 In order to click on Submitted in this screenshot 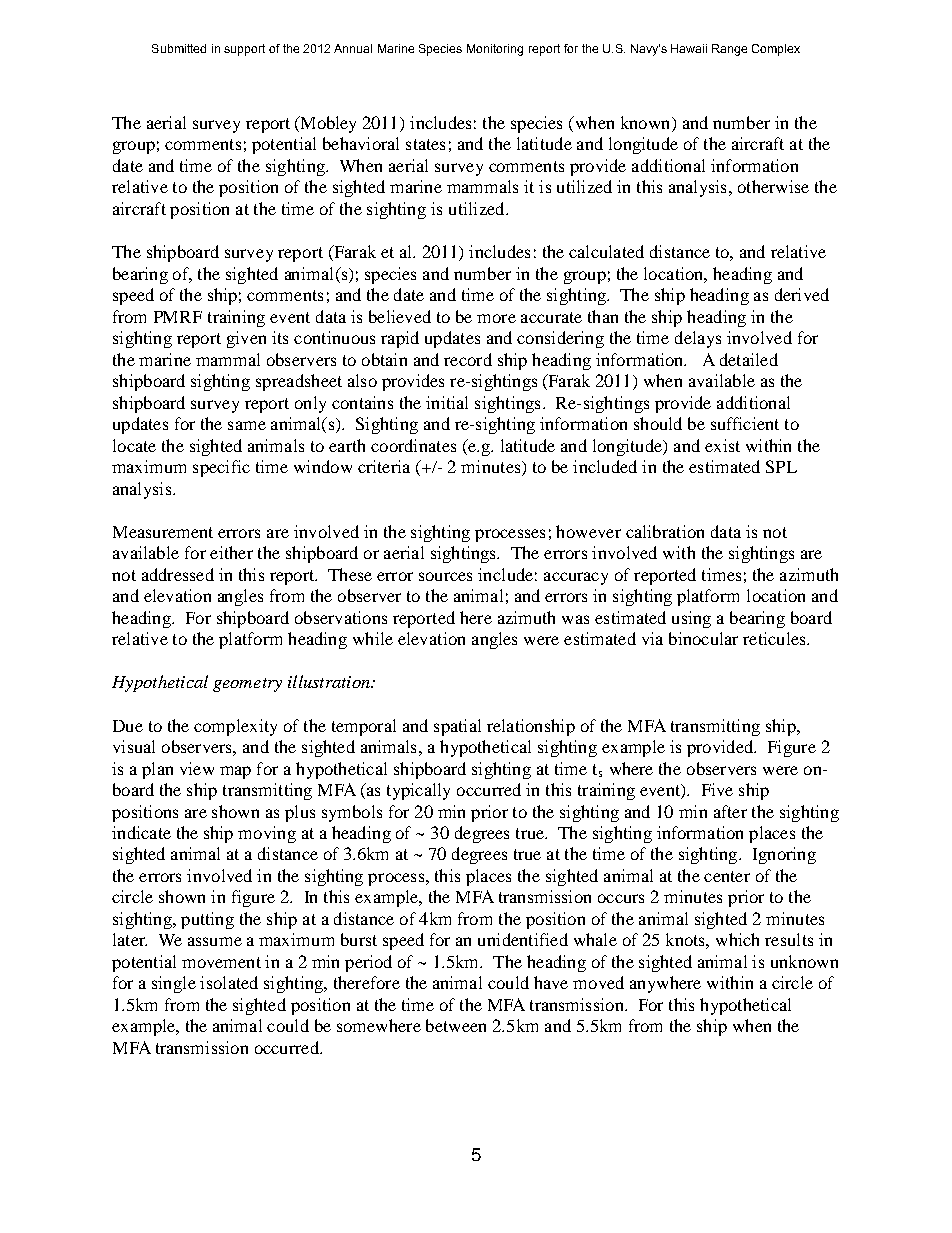, I will do `click(179, 48)`.
